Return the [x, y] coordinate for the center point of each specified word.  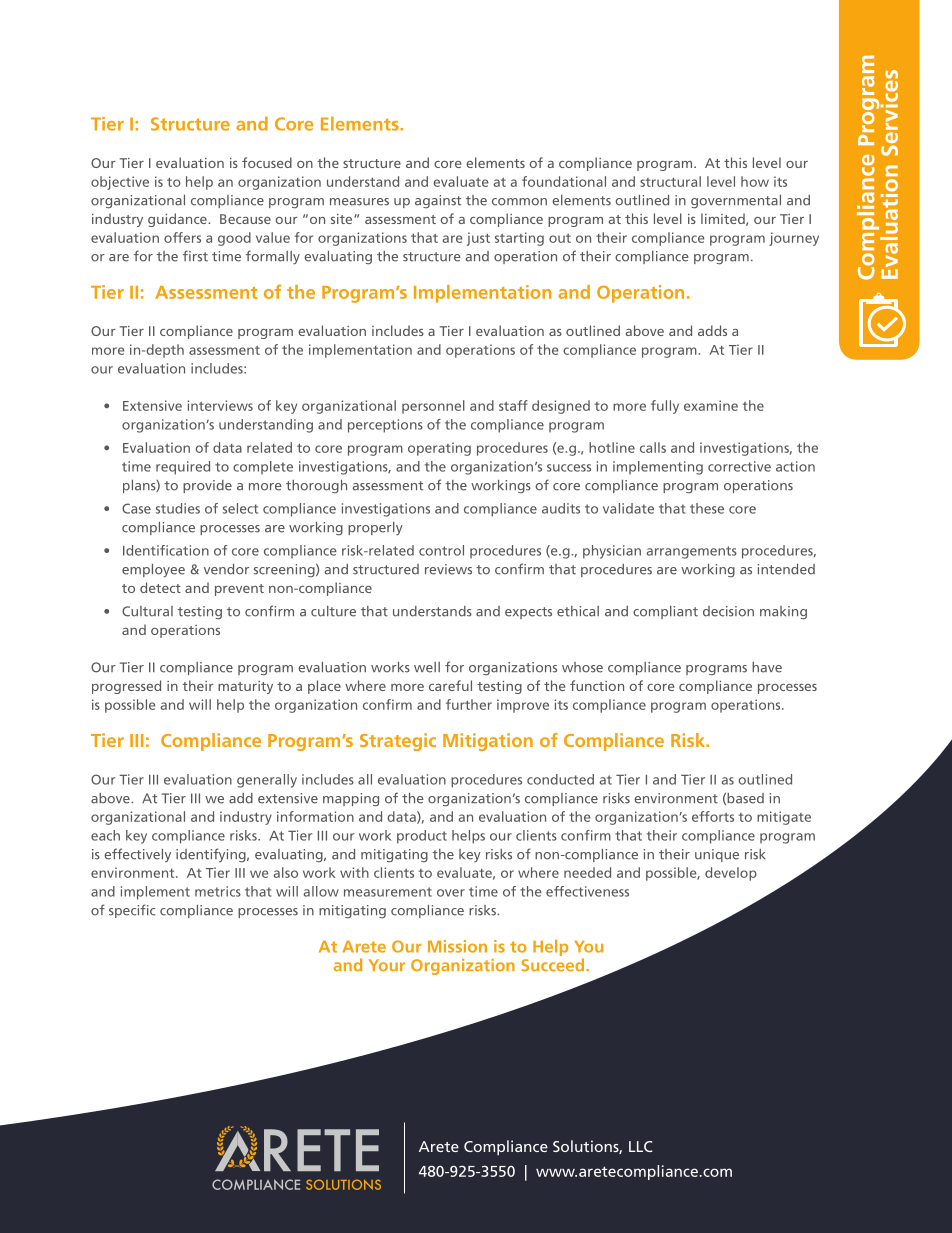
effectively [137, 855]
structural [670, 181]
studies [178, 508]
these [707, 508]
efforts [713, 816]
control [441, 550]
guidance [178, 220]
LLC [640, 1146]
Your [387, 965]
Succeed [552, 965]
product [422, 837]
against [438, 202]
